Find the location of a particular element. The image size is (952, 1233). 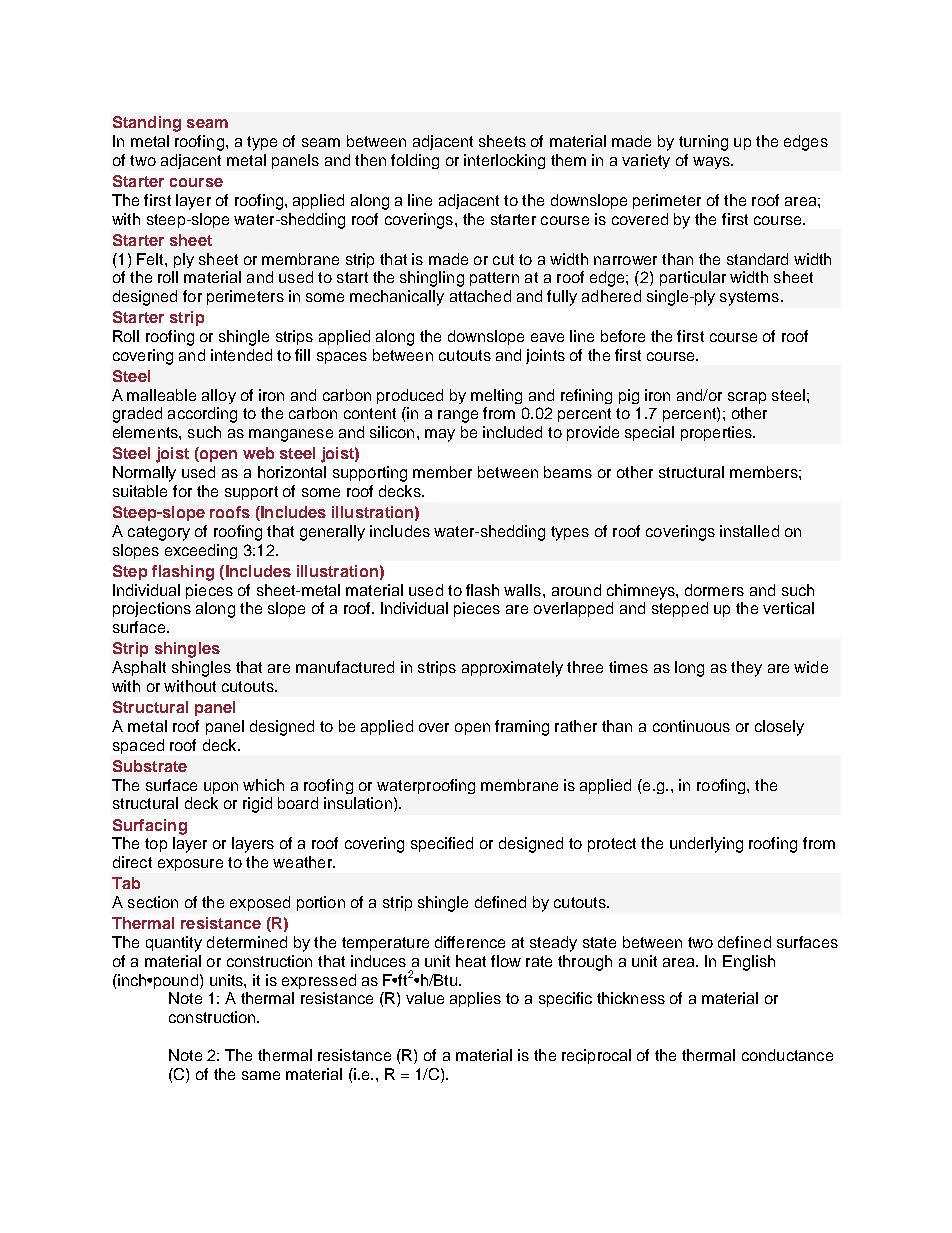

interlocking is located at coordinates (504, 161).
